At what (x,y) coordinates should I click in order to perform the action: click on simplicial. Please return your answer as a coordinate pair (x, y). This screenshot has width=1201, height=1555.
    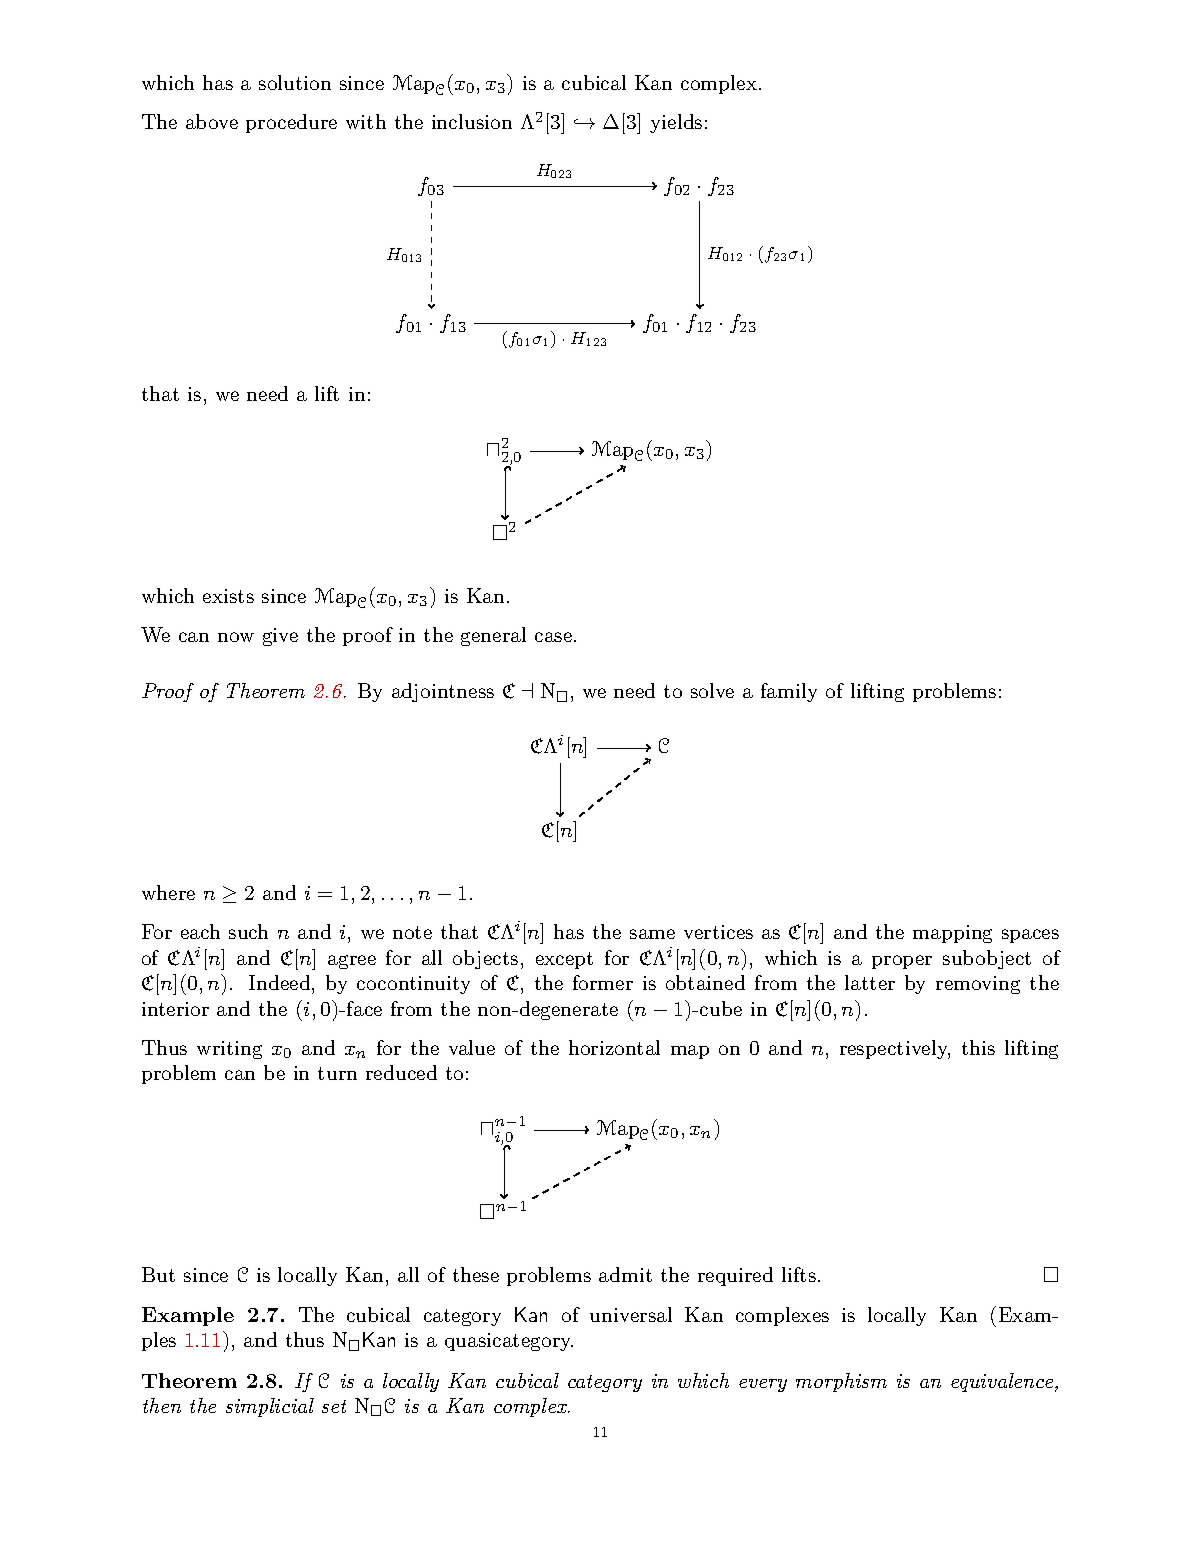
    Looking at the image, I should click on (270, 1407).
